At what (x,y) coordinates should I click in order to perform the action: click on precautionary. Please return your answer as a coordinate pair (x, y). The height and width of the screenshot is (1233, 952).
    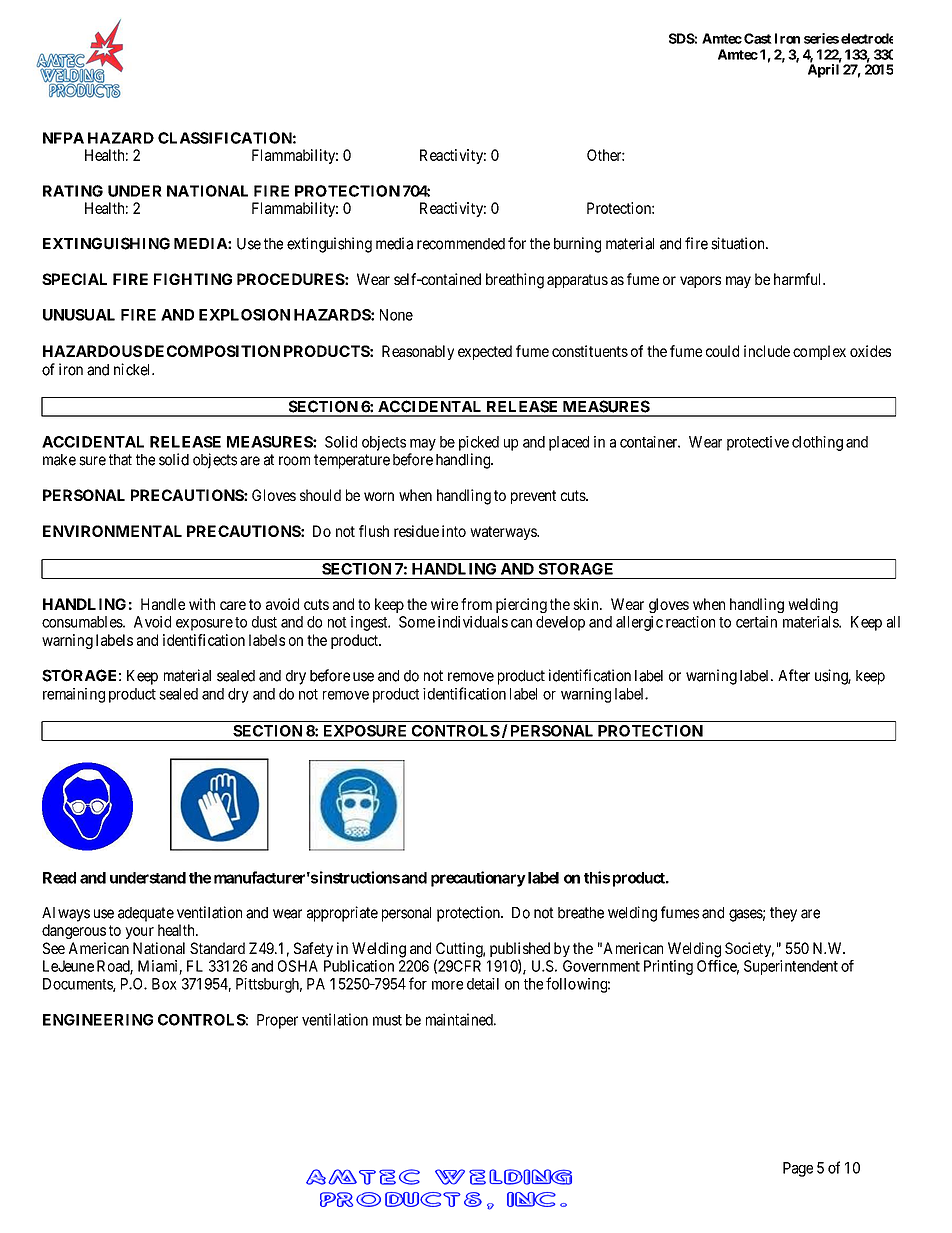
    Looking at the image, I should click on (478, 879).
